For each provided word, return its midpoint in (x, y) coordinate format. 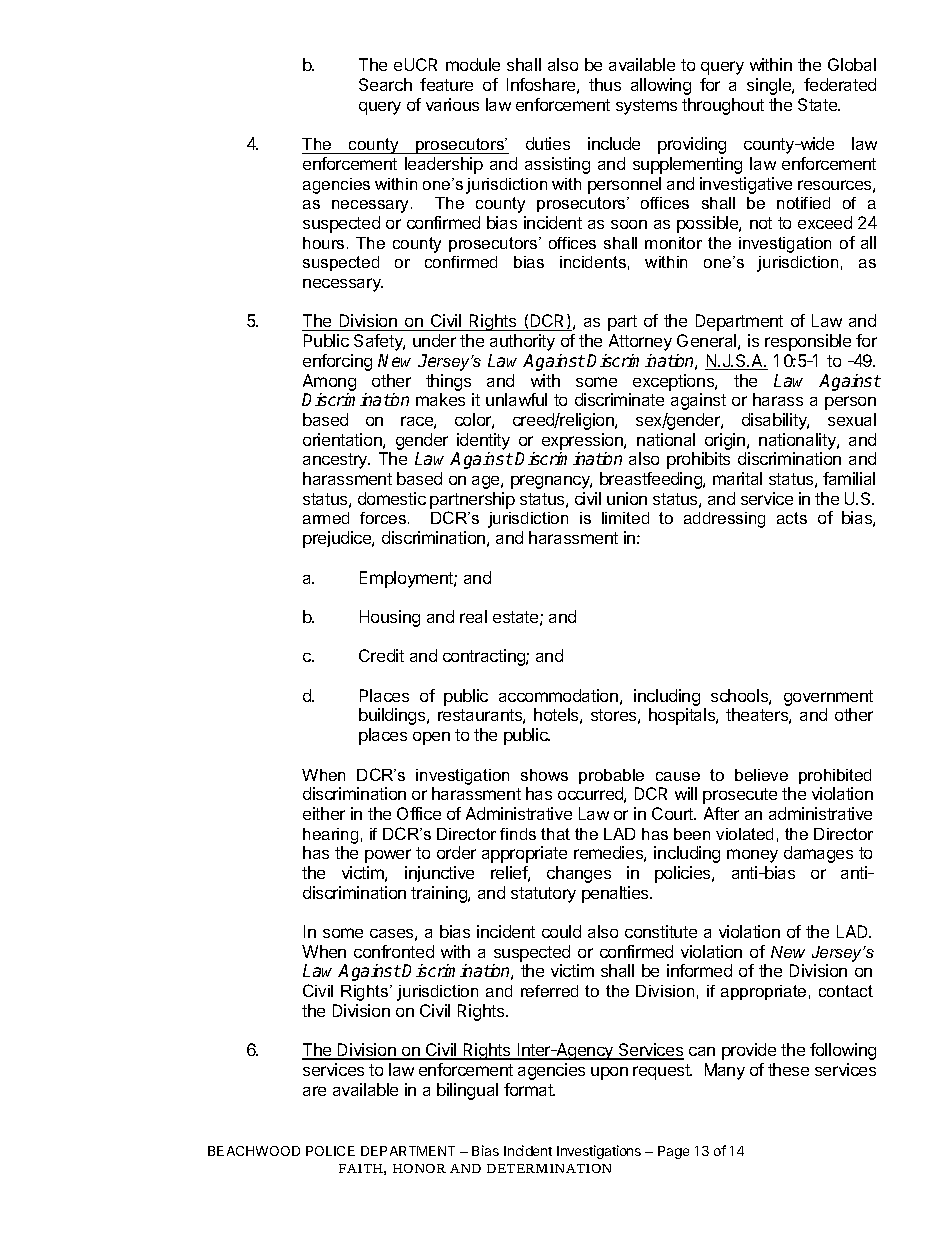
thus (605, 84)
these (788, 1069)
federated (840, 84)
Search (385, 84)
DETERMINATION (549, 1168)
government (828, 698)
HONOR (419, 1168)
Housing (390, 618)
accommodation (558, 695)
